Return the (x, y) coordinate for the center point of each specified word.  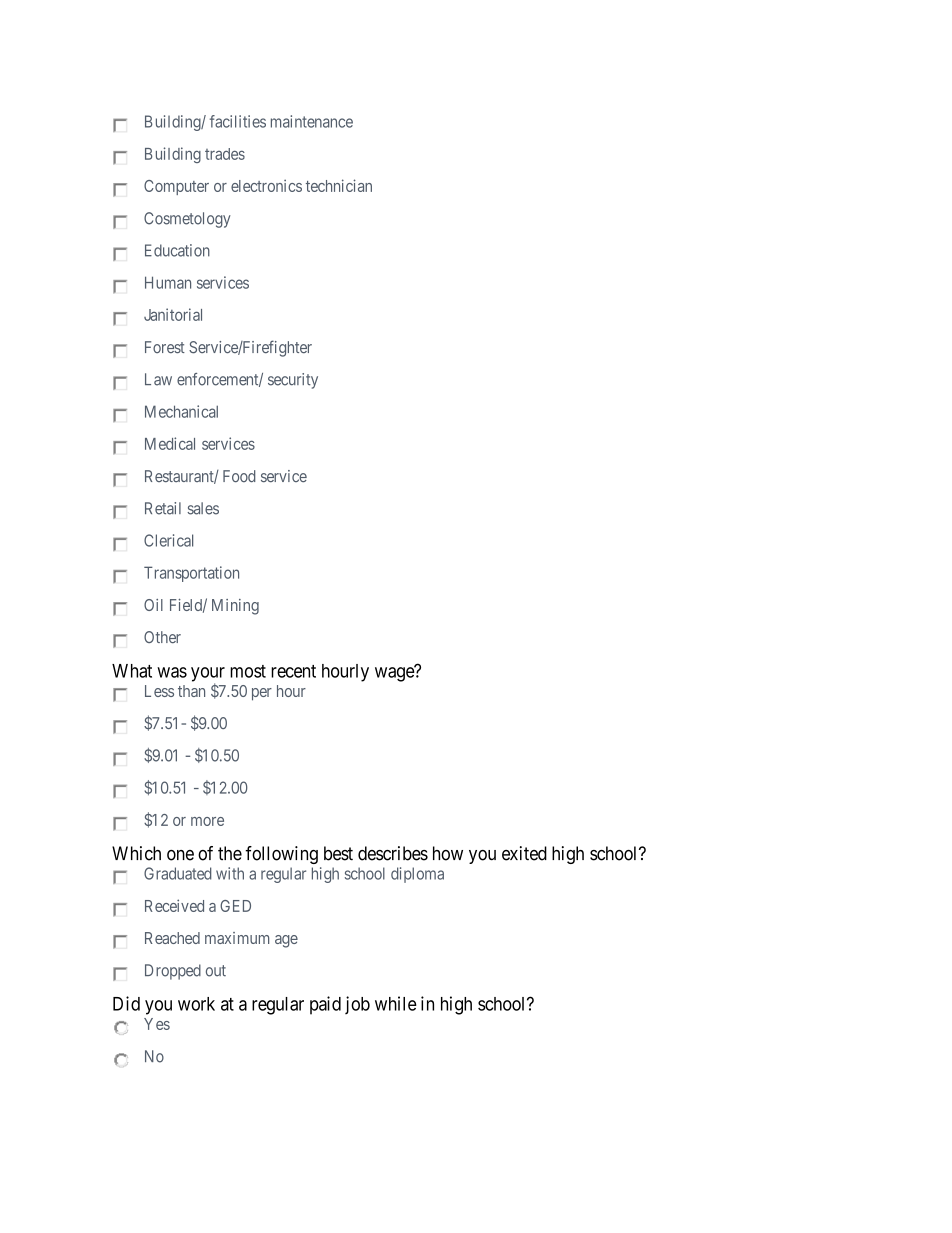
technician (339, 185)
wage (395, 674)
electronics (266, 185)
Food (239, 476)
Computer (176, 187)
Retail (163, 508)
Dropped (173, 972)
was (172, 672)
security (293, 381)
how (448, 853)
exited (524, 853)
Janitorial (173, 314)
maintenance (312, 121)
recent (293, 671)
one (180, 855)
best (338, 853)
